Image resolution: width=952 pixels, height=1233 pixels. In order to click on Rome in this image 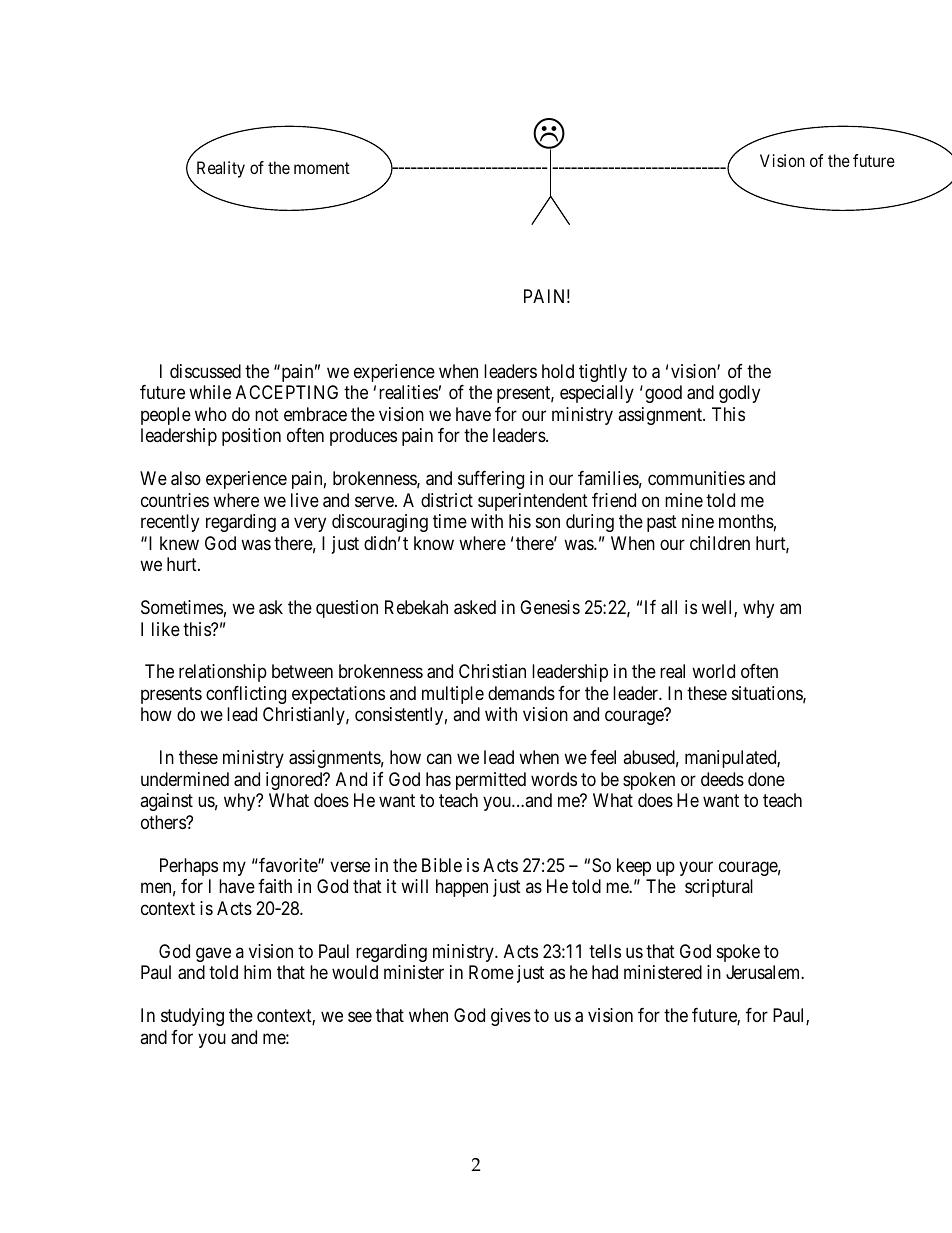, I will do `click(491, 972)`.
